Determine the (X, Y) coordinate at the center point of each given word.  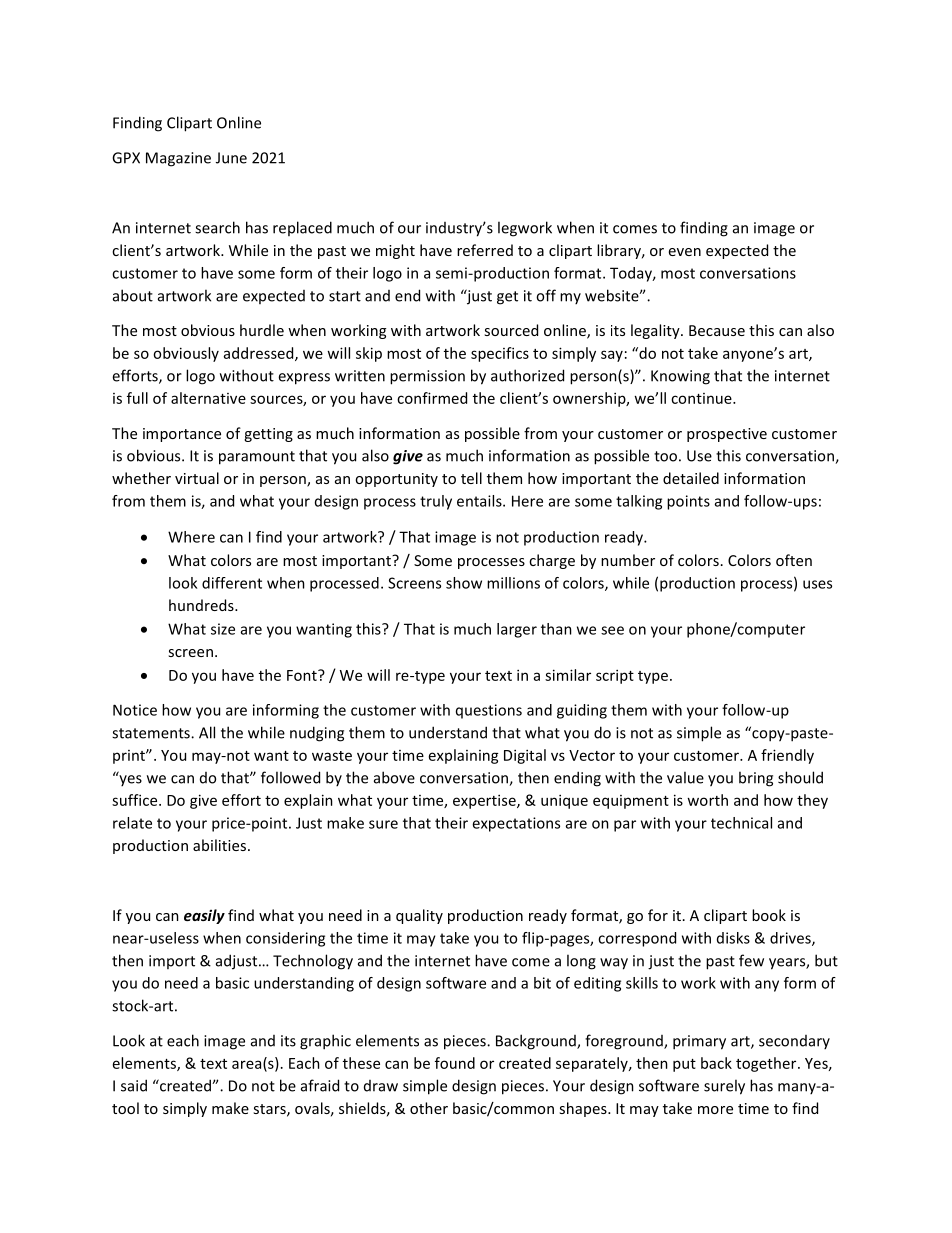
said (134, 1085)
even (685, 252)
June (231, 158)
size (223, 629)
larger (517, 630)
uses (817, 584)
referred (485, 250)
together (767, 1064)
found (455, 1063)
